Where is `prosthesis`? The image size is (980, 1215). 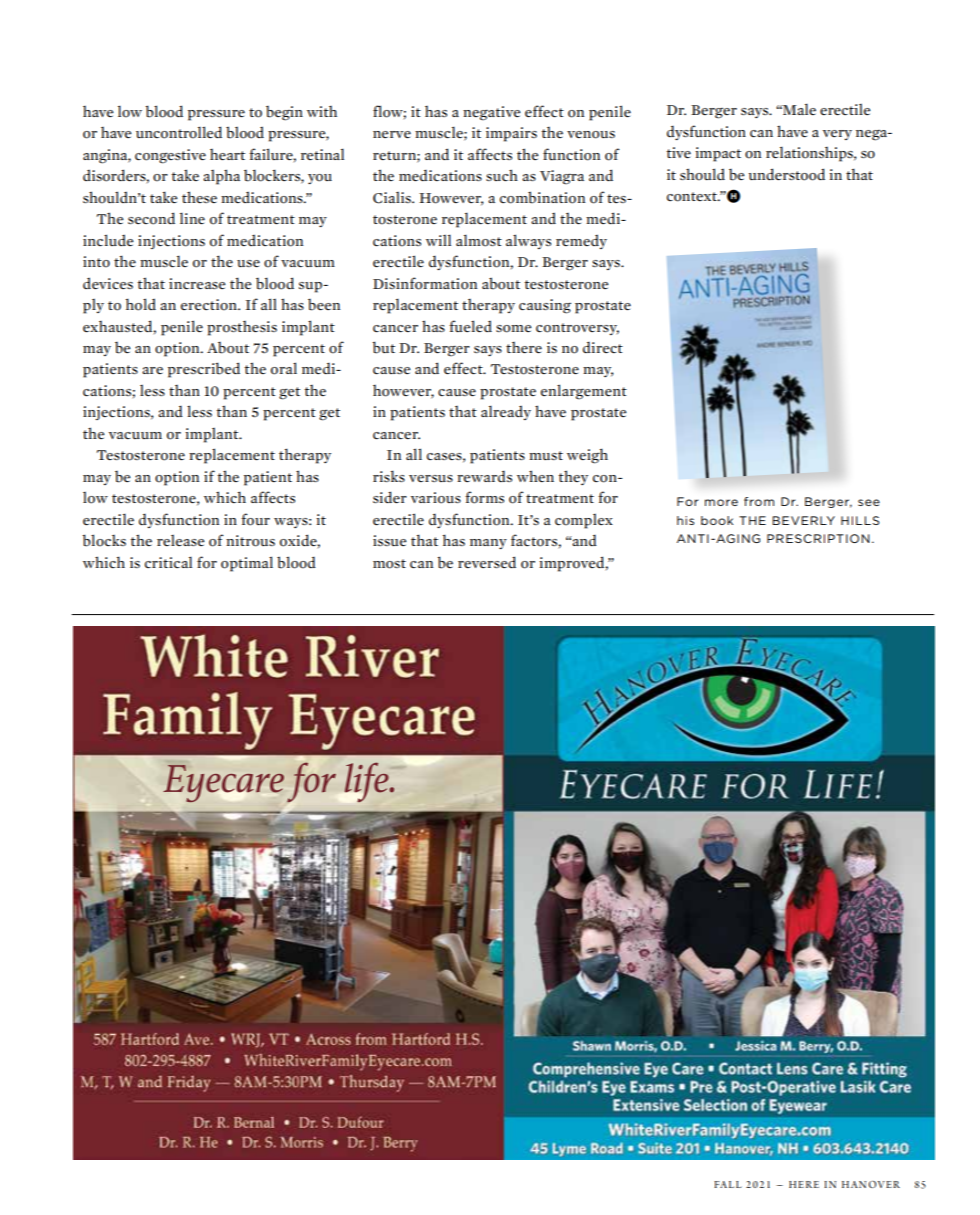
prosthesis is located at coordinates (242, 328).
